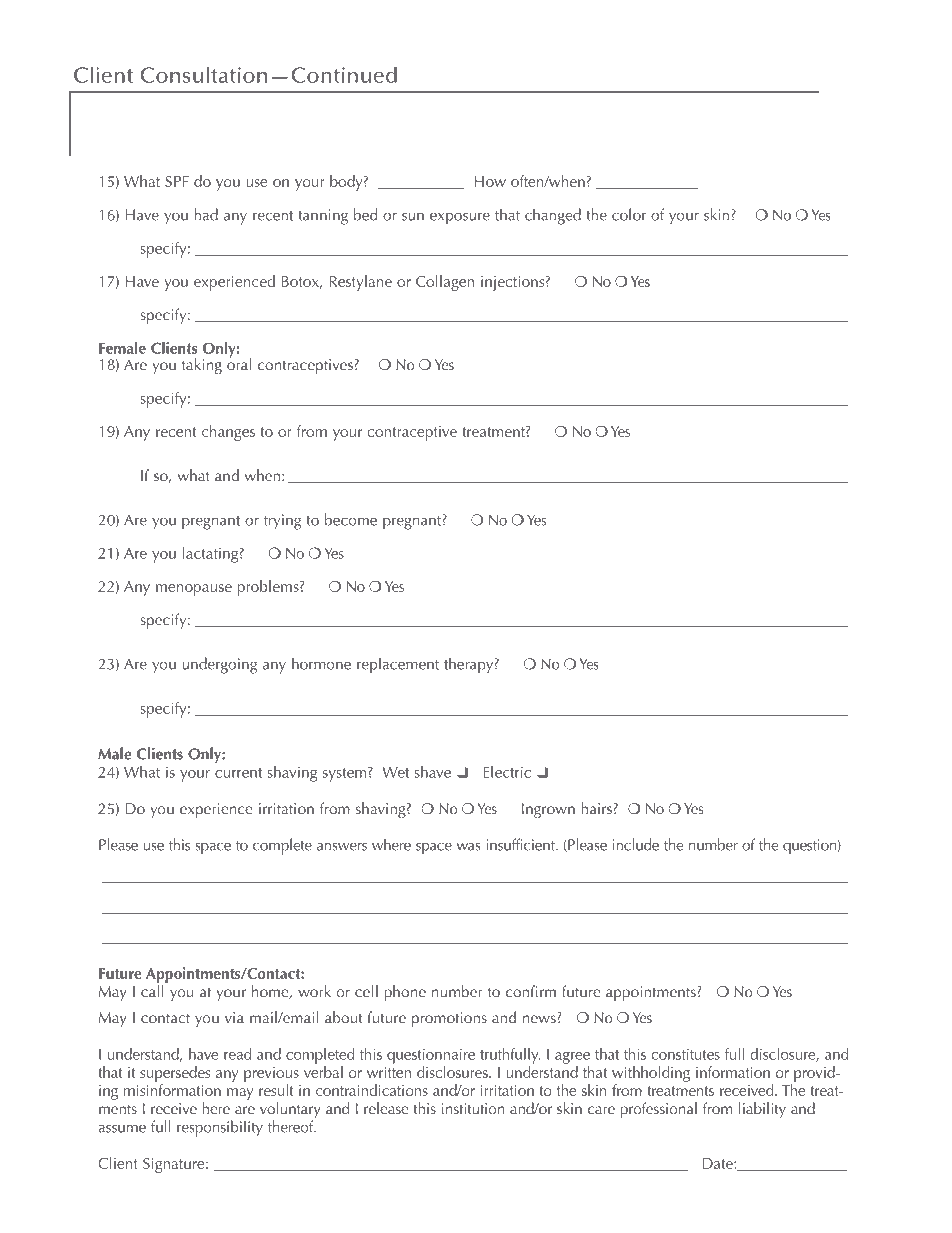  What do you see at coordinates (202, 366) in the page?
I see `taking` at bounding box center [202, 366].
